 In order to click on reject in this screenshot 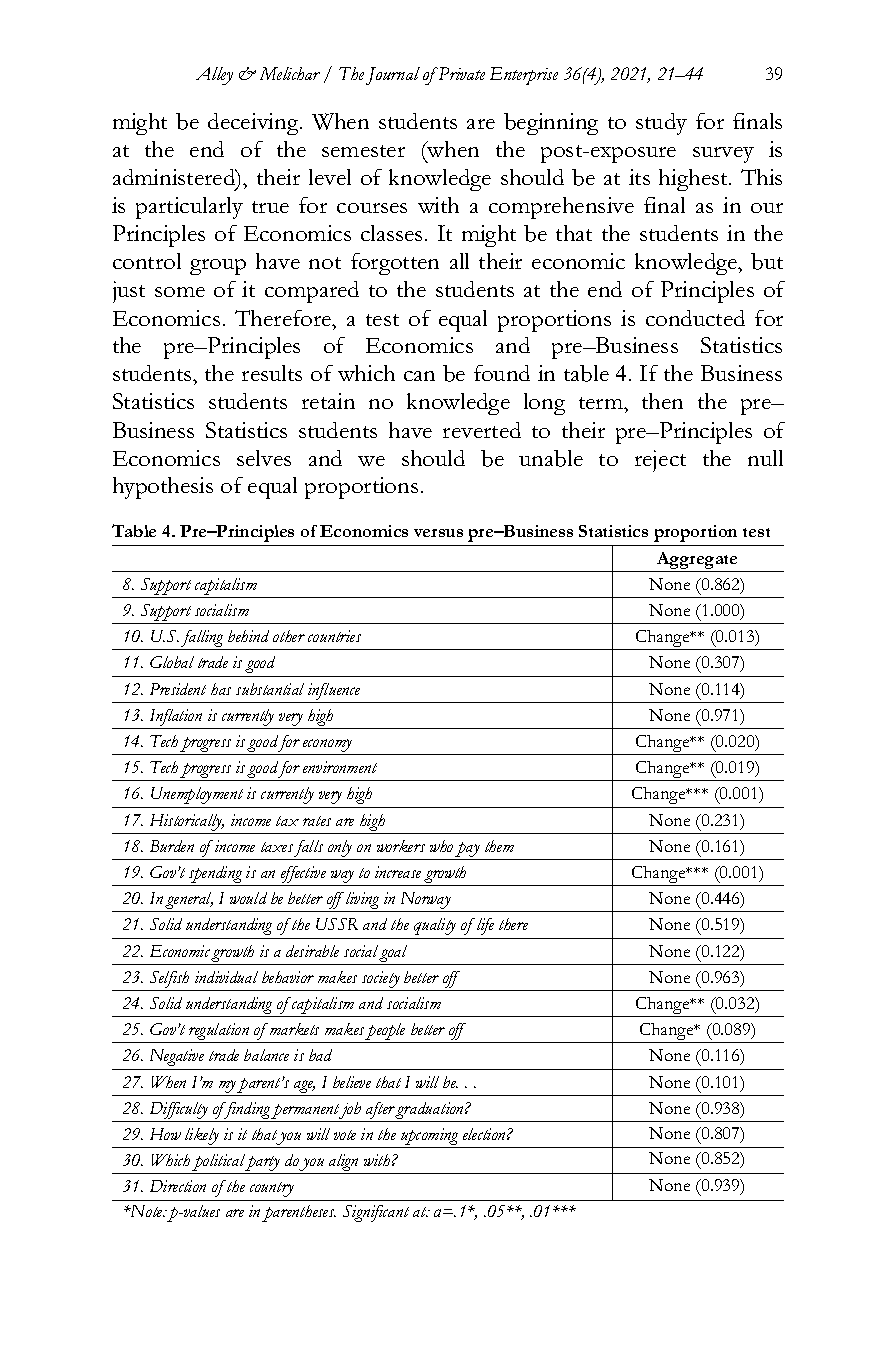, I will do `click(660, 461)`.
